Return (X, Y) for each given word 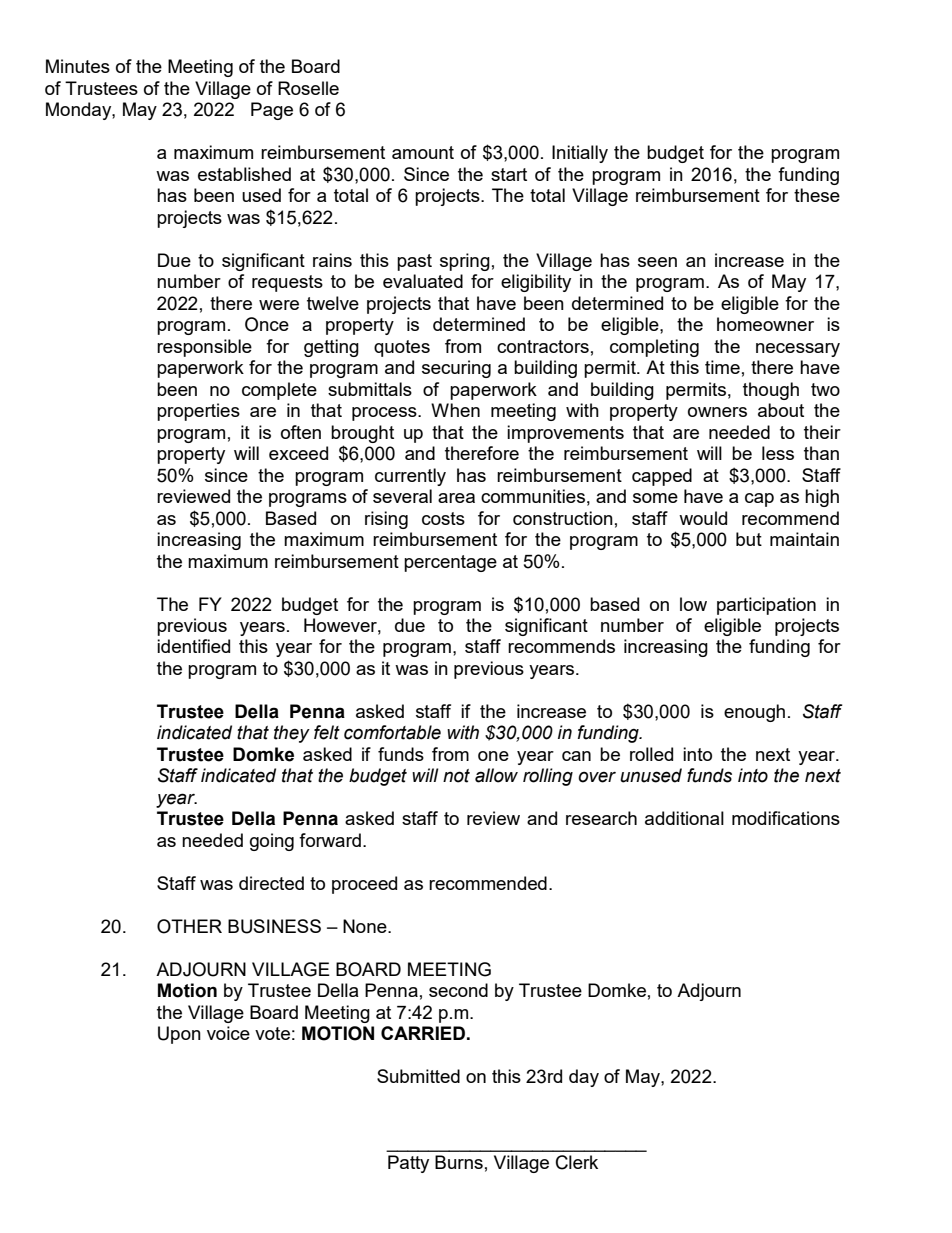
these (817, 195)
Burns (459, 1162)
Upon (179, 1035)
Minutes (78, 66)
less (778, 453)
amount (423, 152)
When (455, 410)
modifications (786, 818)
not (456, 776)
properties (198, 412)
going (272, 842)
